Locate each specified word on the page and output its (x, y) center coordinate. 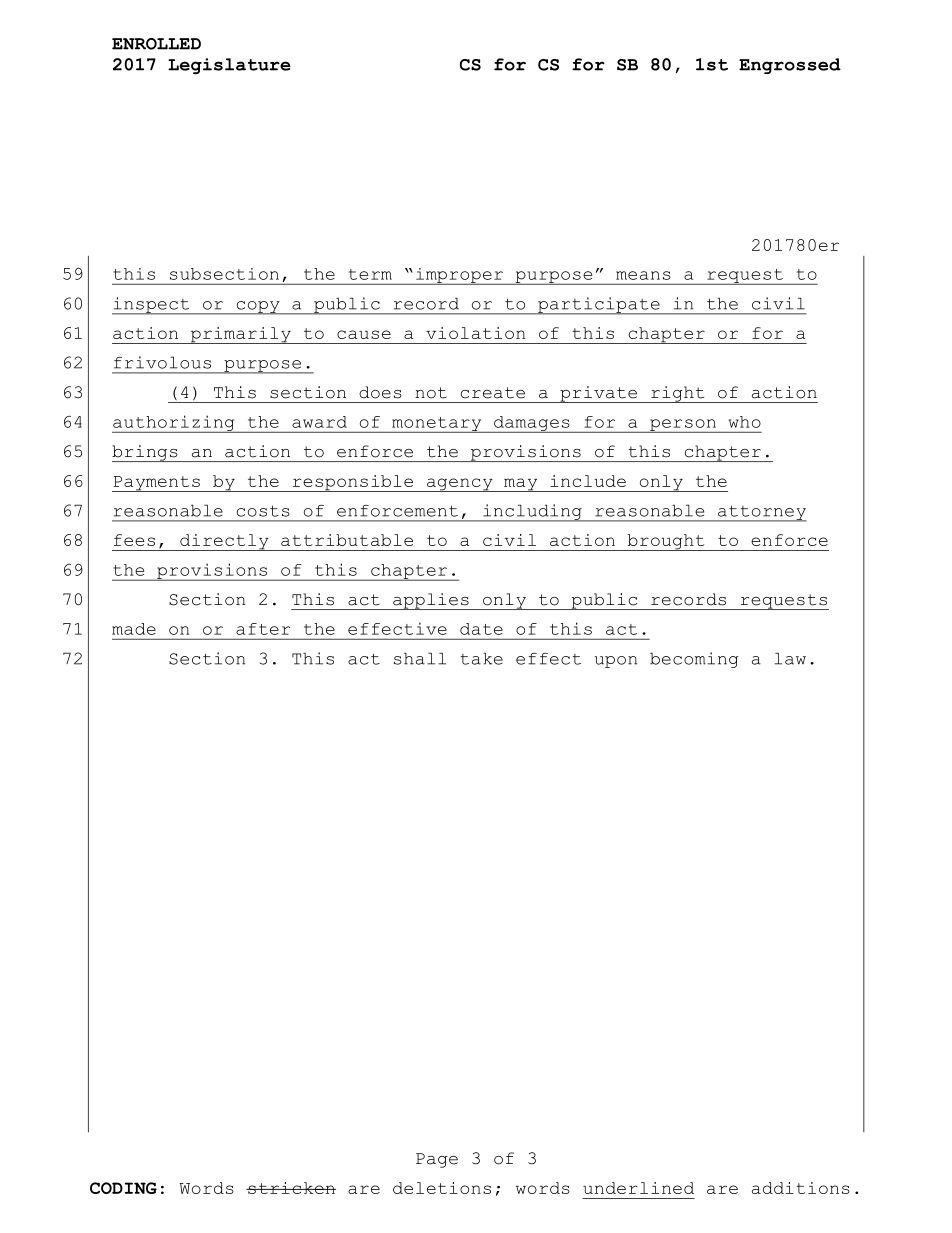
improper (459, 276)
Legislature (229, 66)
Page (437, 1160)
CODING (123, 1188)
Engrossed (790, 66)
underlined (638, 1188)
